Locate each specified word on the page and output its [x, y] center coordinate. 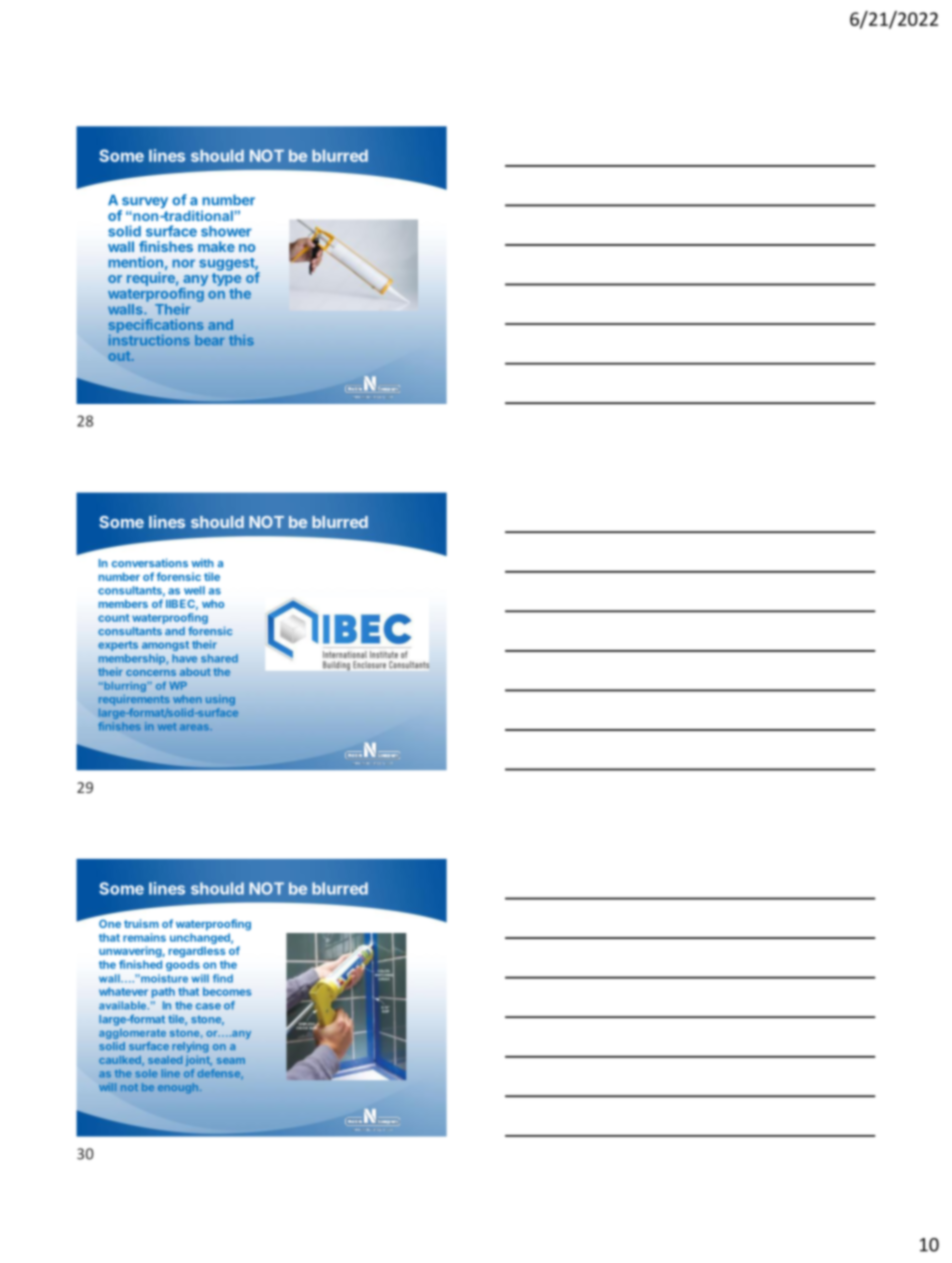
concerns [151, 673]
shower [226, 231]
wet [167, 726]
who [213, 604]
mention [136, 262]
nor [184, 263]
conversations [150, 563]
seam [231, 1061]
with [202, 562]
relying [190, 1047]
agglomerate [132, 1034]
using [220, 700]
